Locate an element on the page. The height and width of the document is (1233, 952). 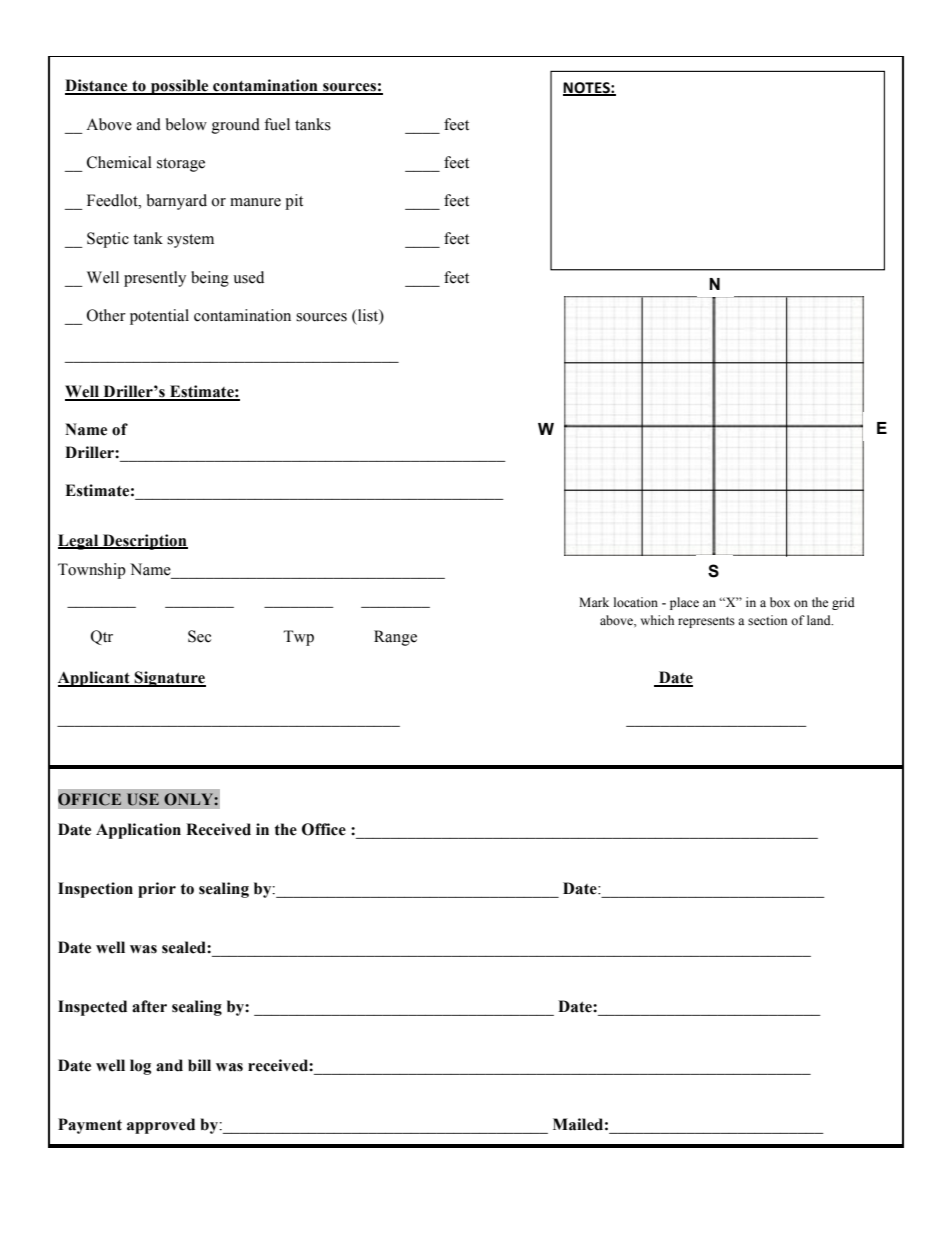
section is located at coordinates (767, 620).
